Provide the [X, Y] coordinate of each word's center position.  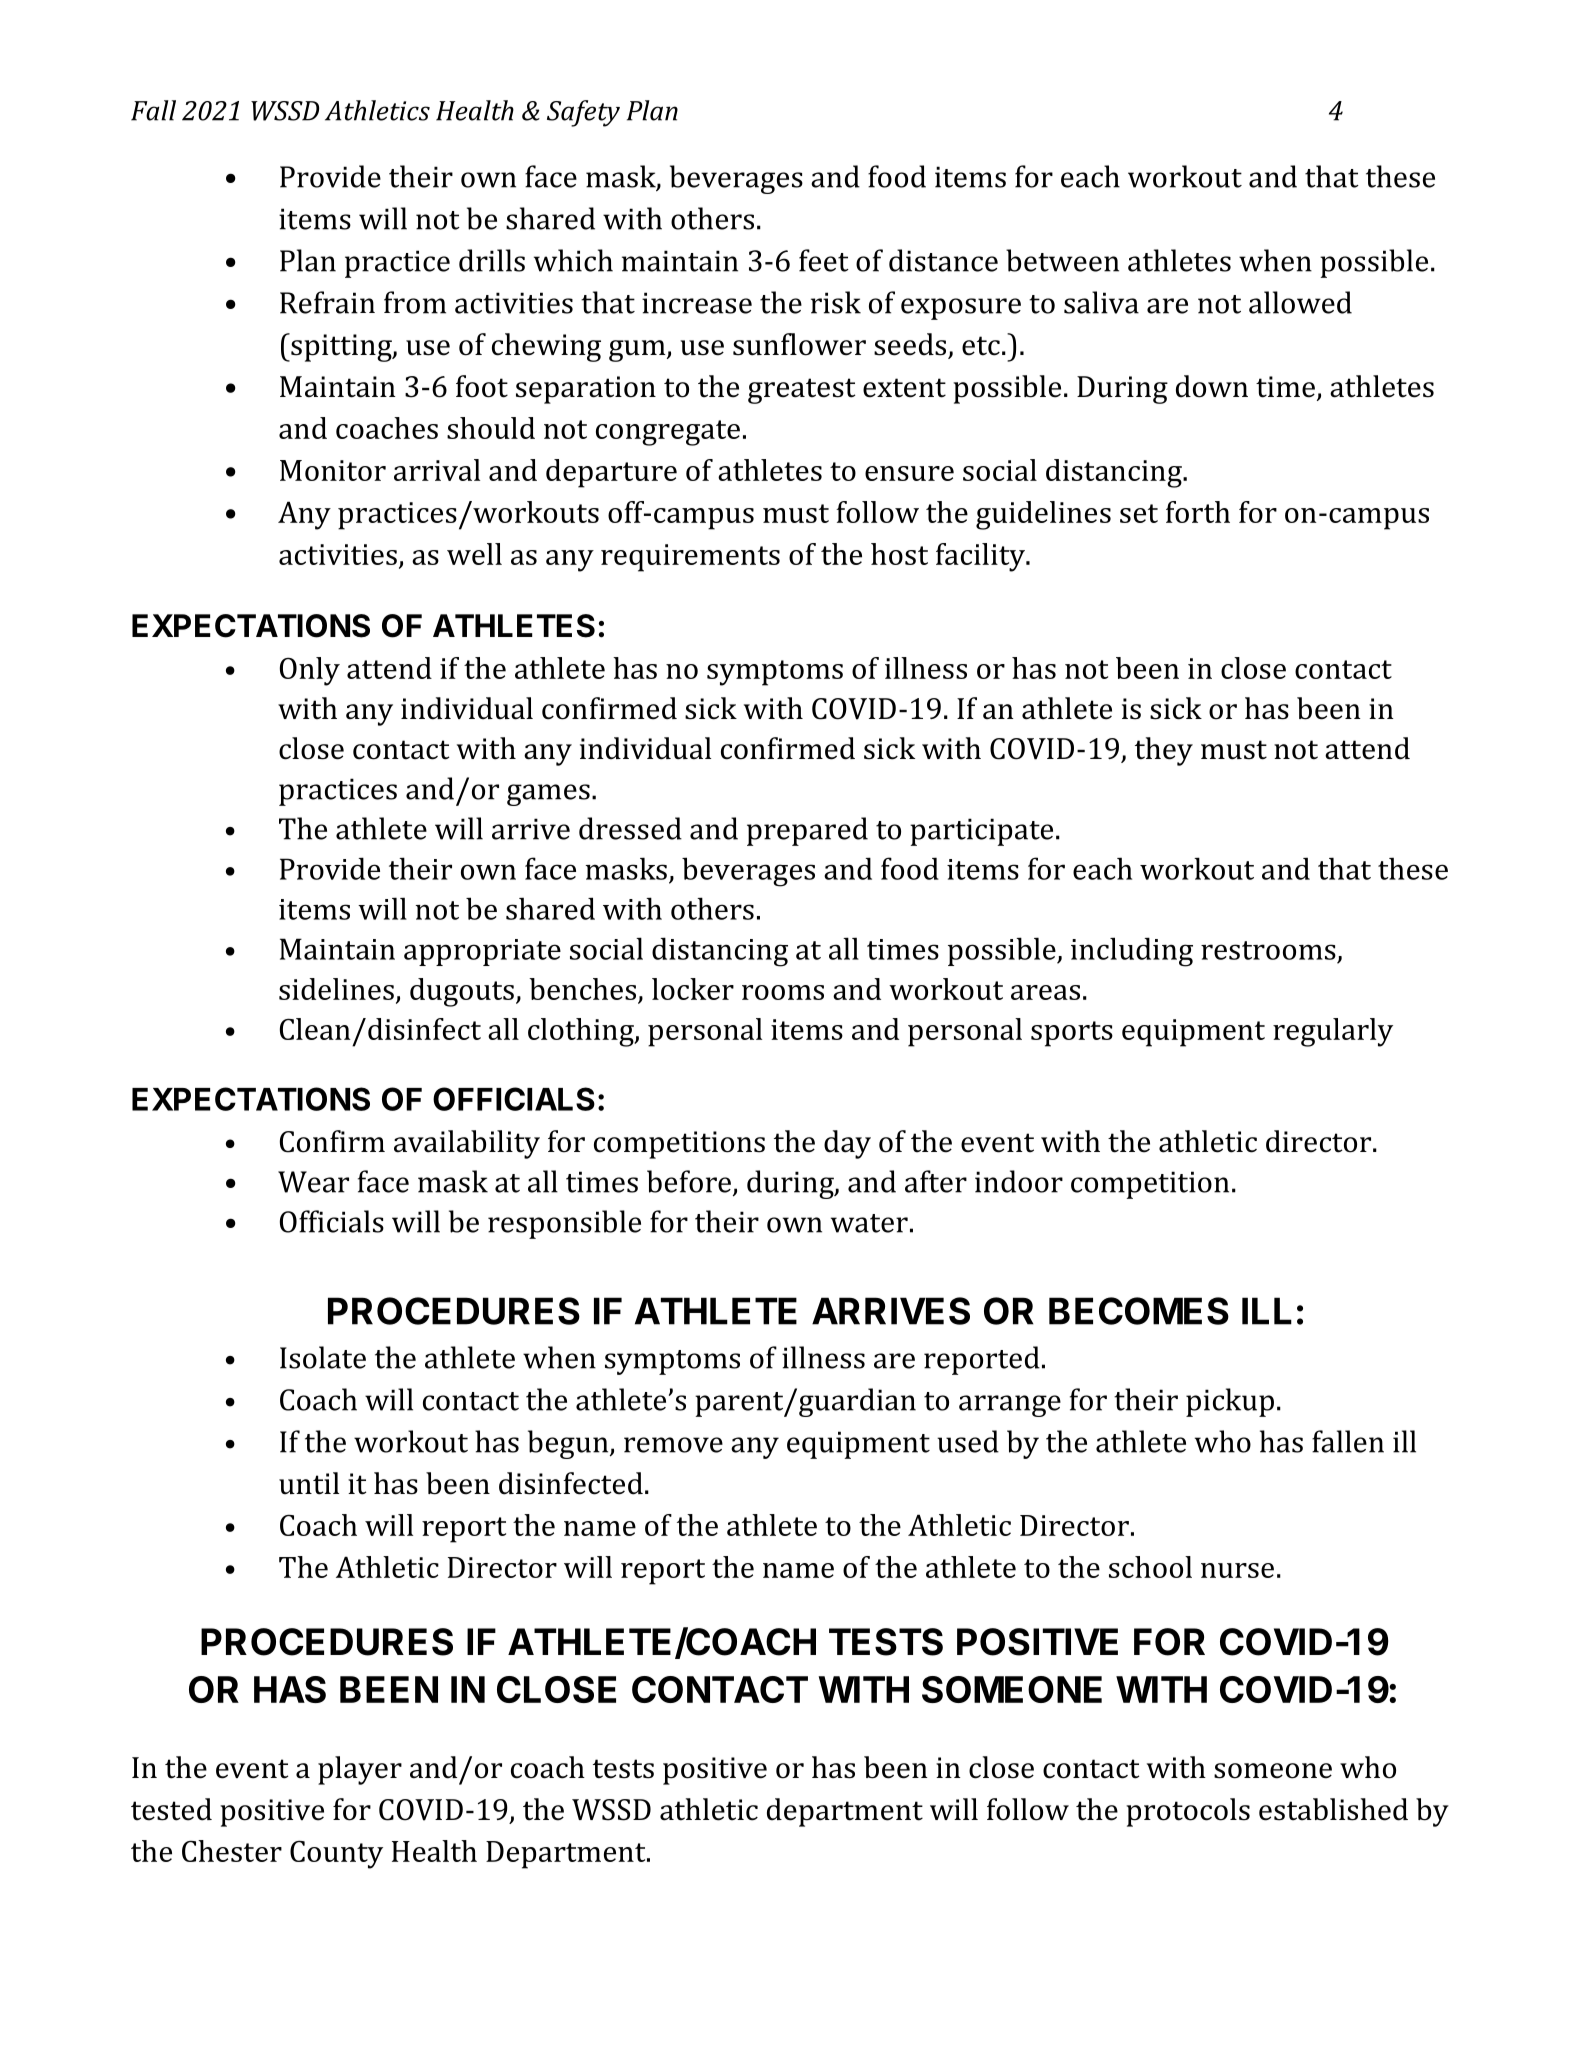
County [336, 1854]
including [1132, 952]
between [1062, 260]
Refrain [327, 302]
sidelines [336, 989]
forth [1198, 512]
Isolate [323, 1357]
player [360, 1770]
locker [693, 989]
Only [310, 671]
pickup [1230, 1402]
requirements [690, 558]
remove [673, 1445]
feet [824, 260]
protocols [1188, 1812]
